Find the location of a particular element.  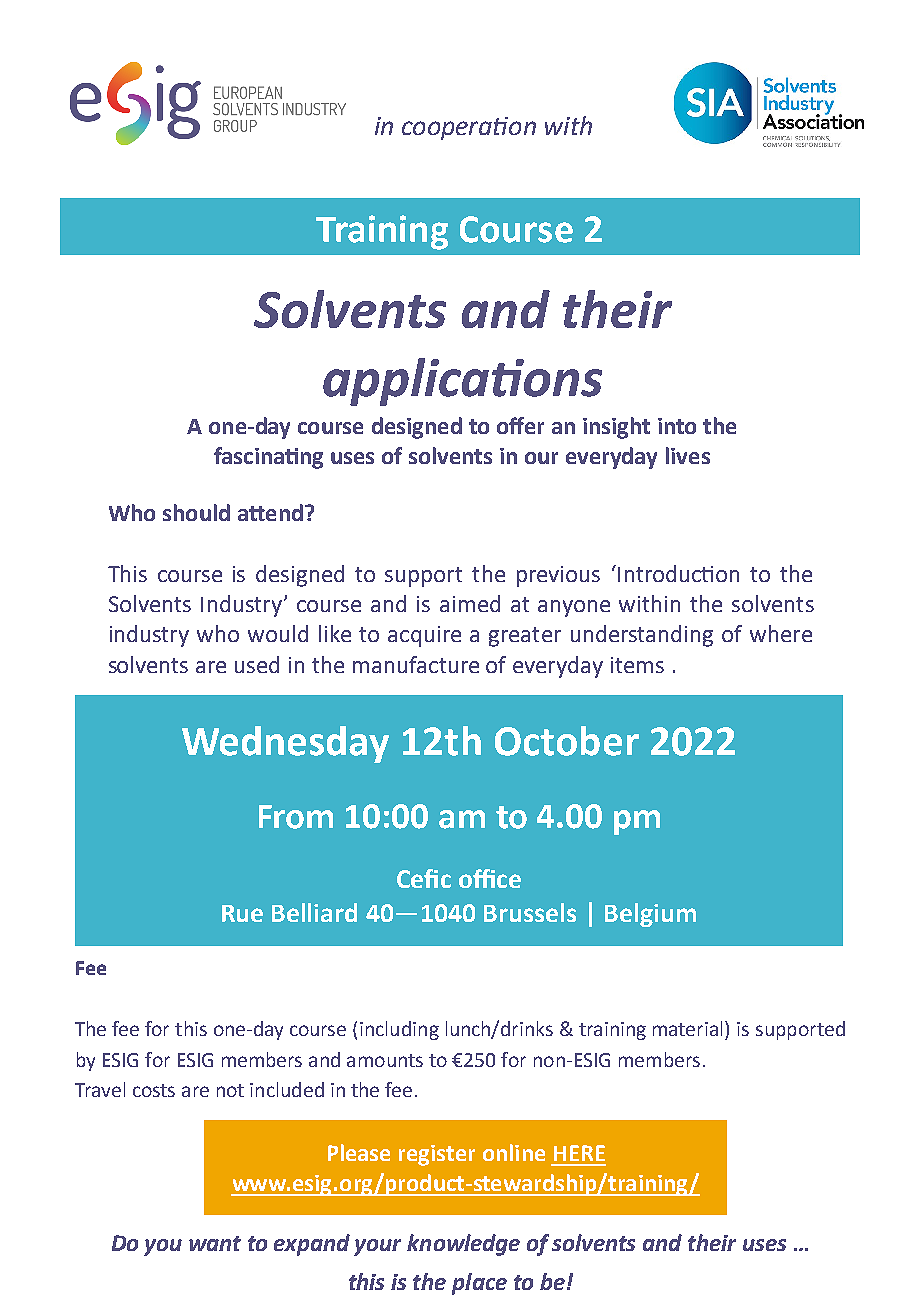

Rue is located at coordinates (242, 913).
